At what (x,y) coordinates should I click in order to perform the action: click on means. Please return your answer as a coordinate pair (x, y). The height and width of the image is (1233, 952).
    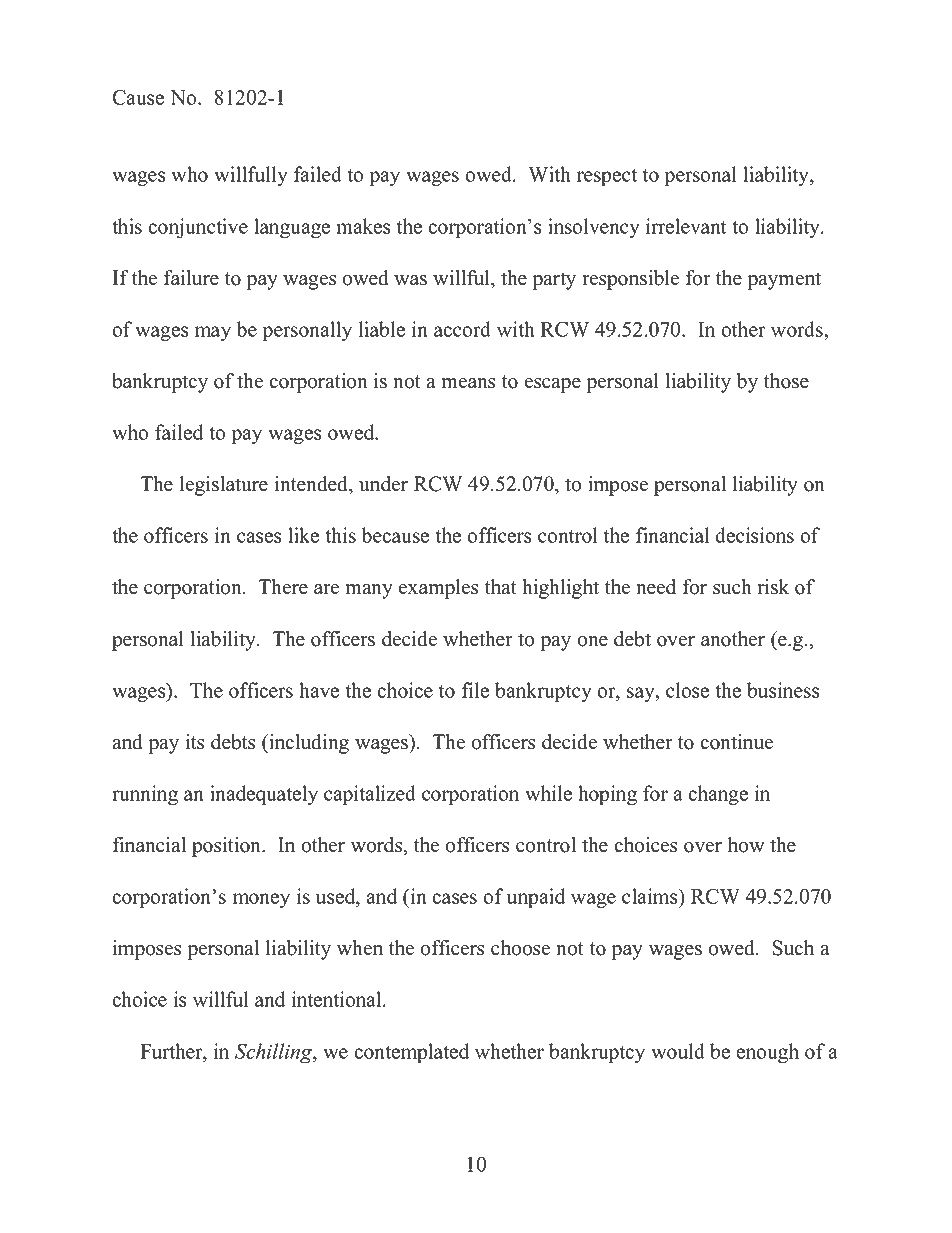
    Looking at the image, I should click on (468, 383).
